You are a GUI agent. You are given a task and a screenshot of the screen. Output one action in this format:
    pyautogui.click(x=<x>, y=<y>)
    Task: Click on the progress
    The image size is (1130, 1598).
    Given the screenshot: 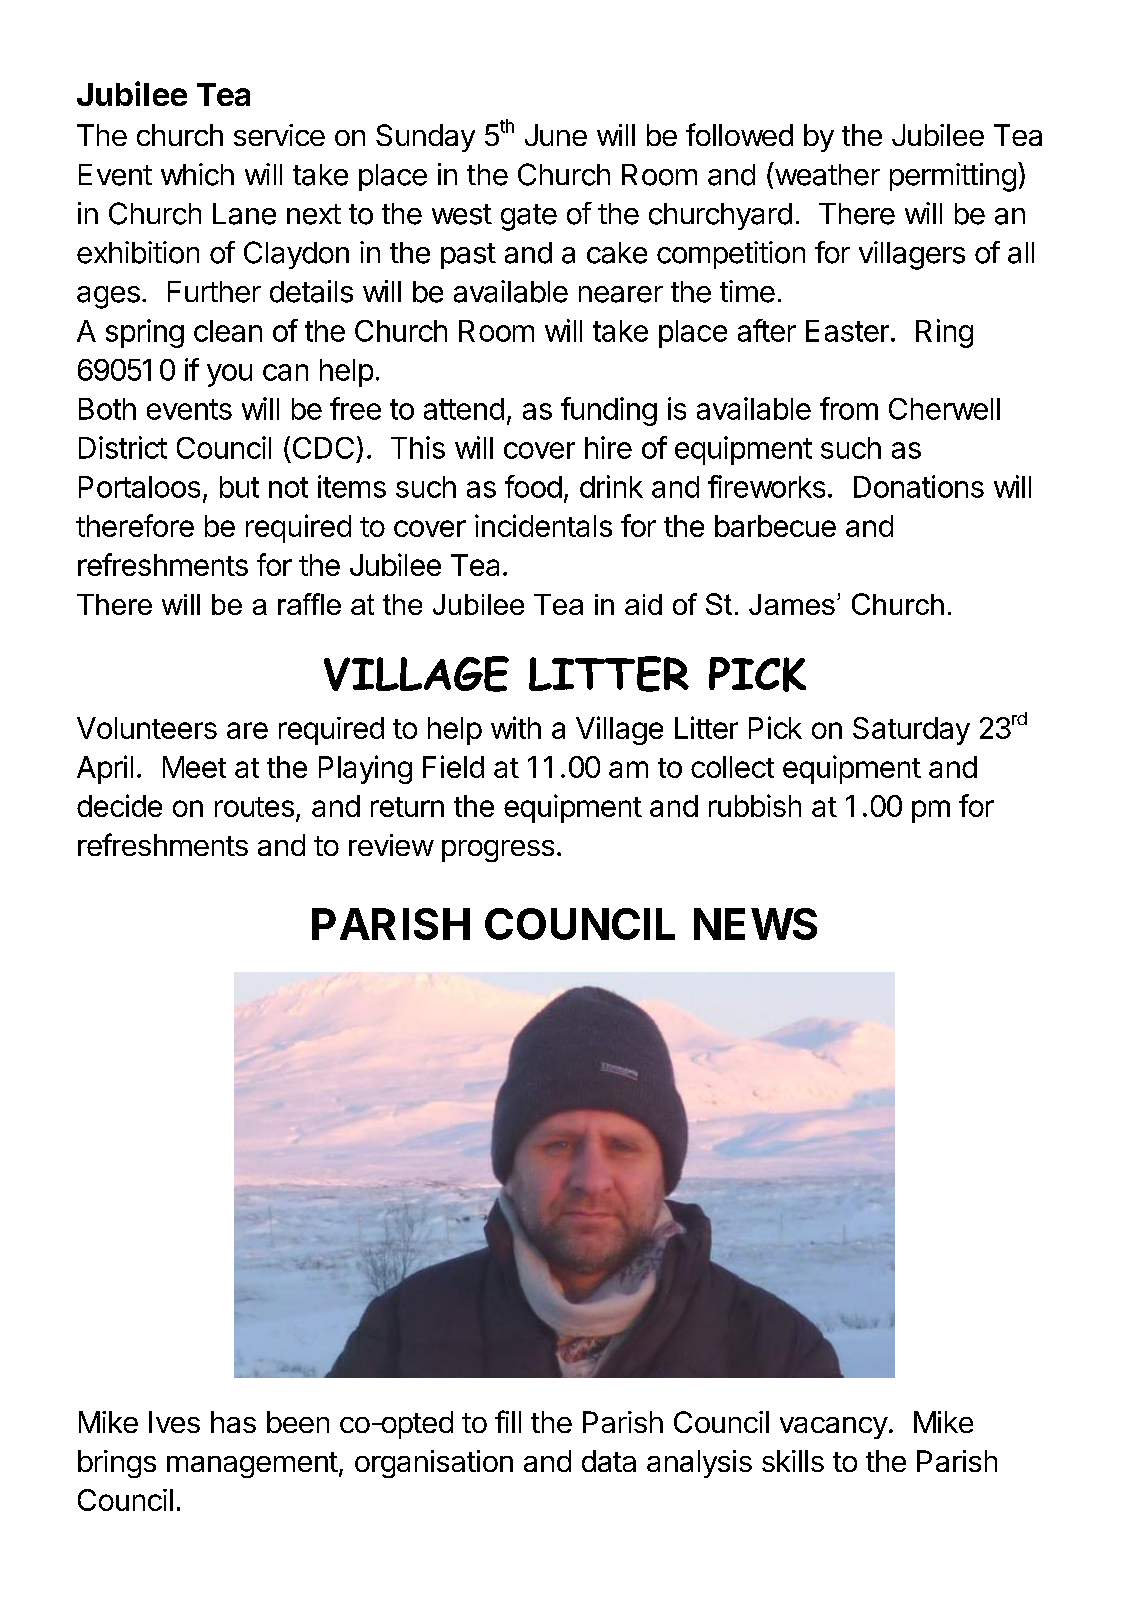 What is the action you would take?
    pyautogui.click(x=498, y=851)
